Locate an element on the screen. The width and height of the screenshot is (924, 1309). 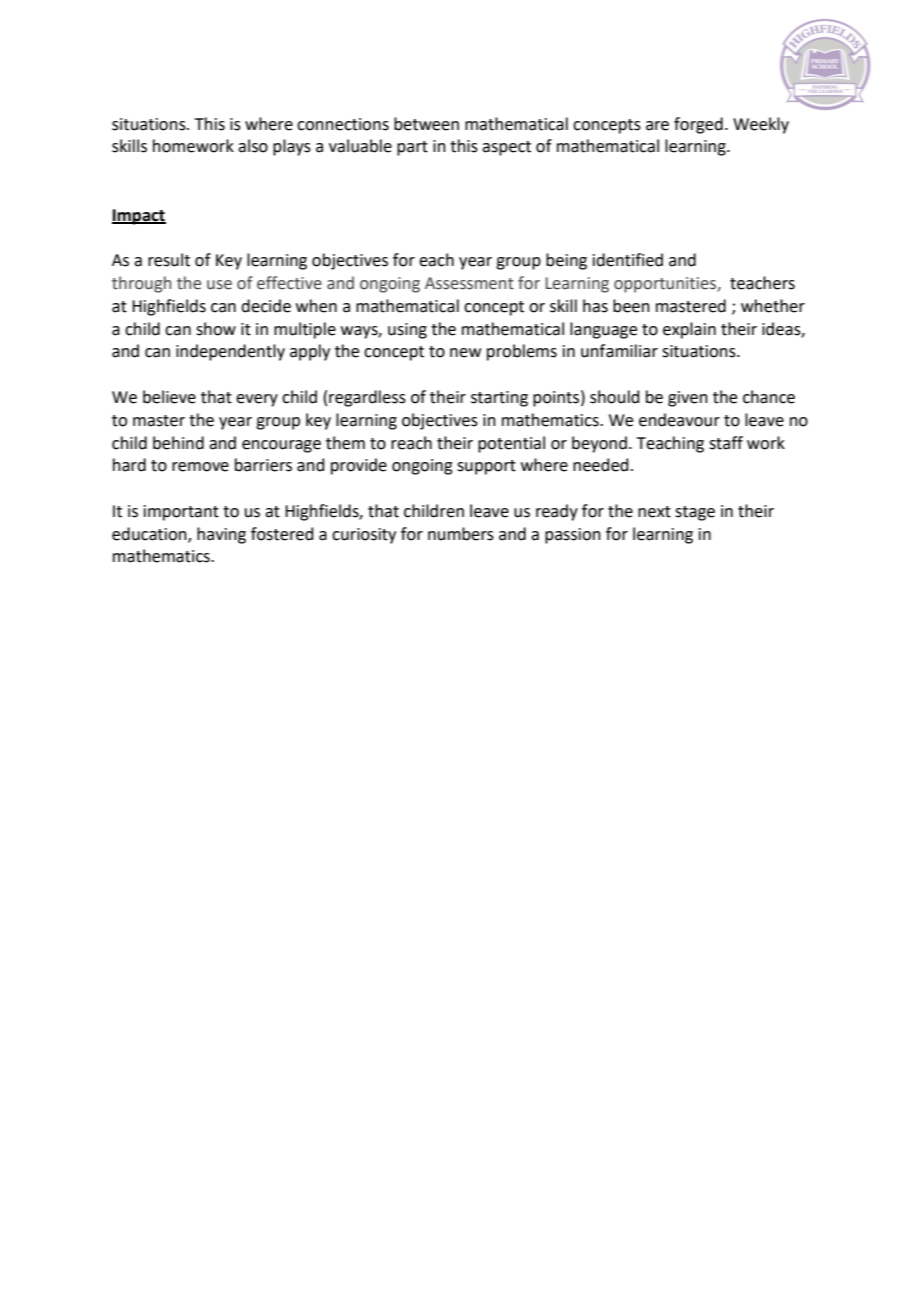
also is located at coordinates (253, 146).
